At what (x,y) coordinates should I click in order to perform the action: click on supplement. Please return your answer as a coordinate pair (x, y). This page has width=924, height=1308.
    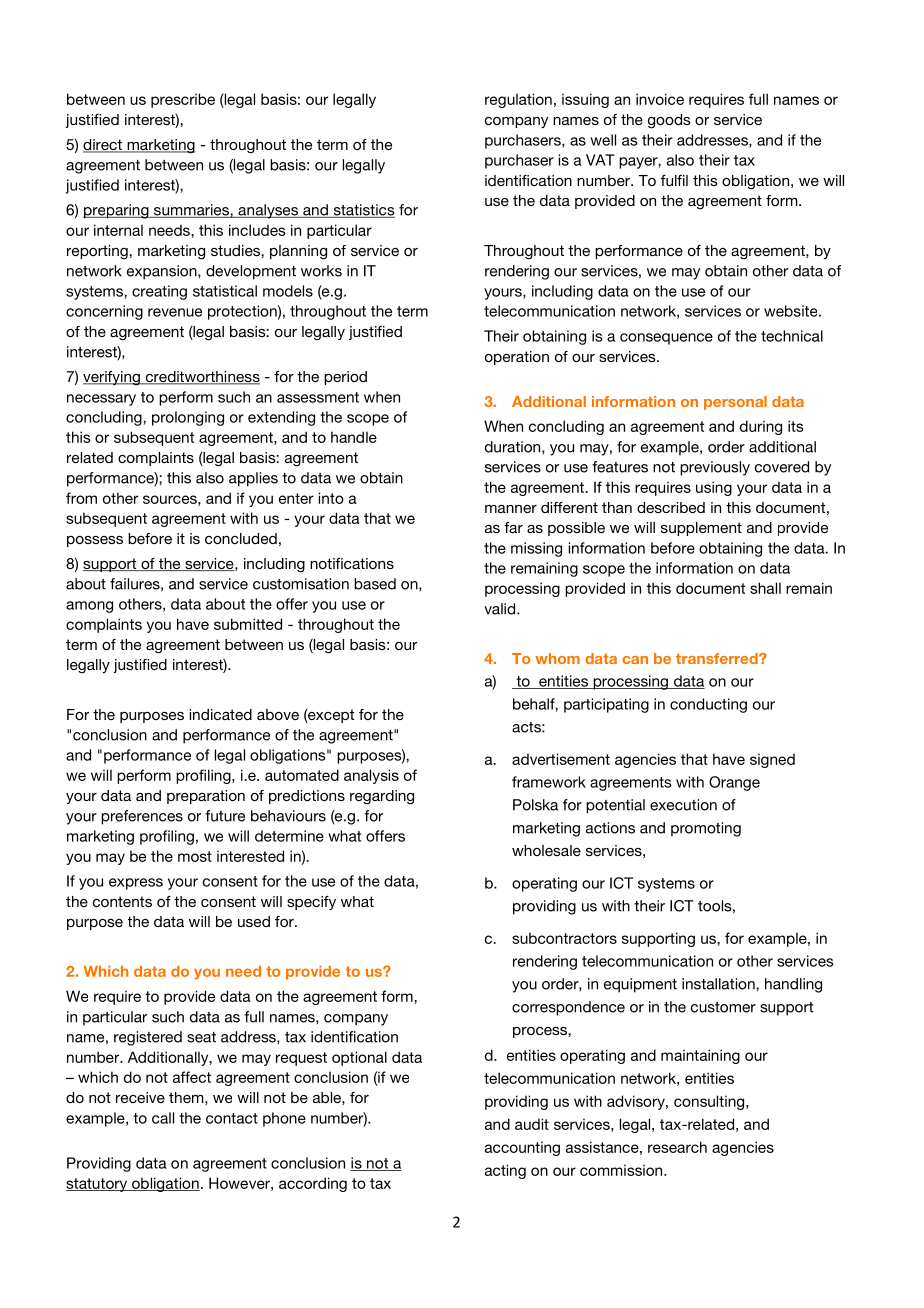
    Looking at the image, I should click on (701, 529).
